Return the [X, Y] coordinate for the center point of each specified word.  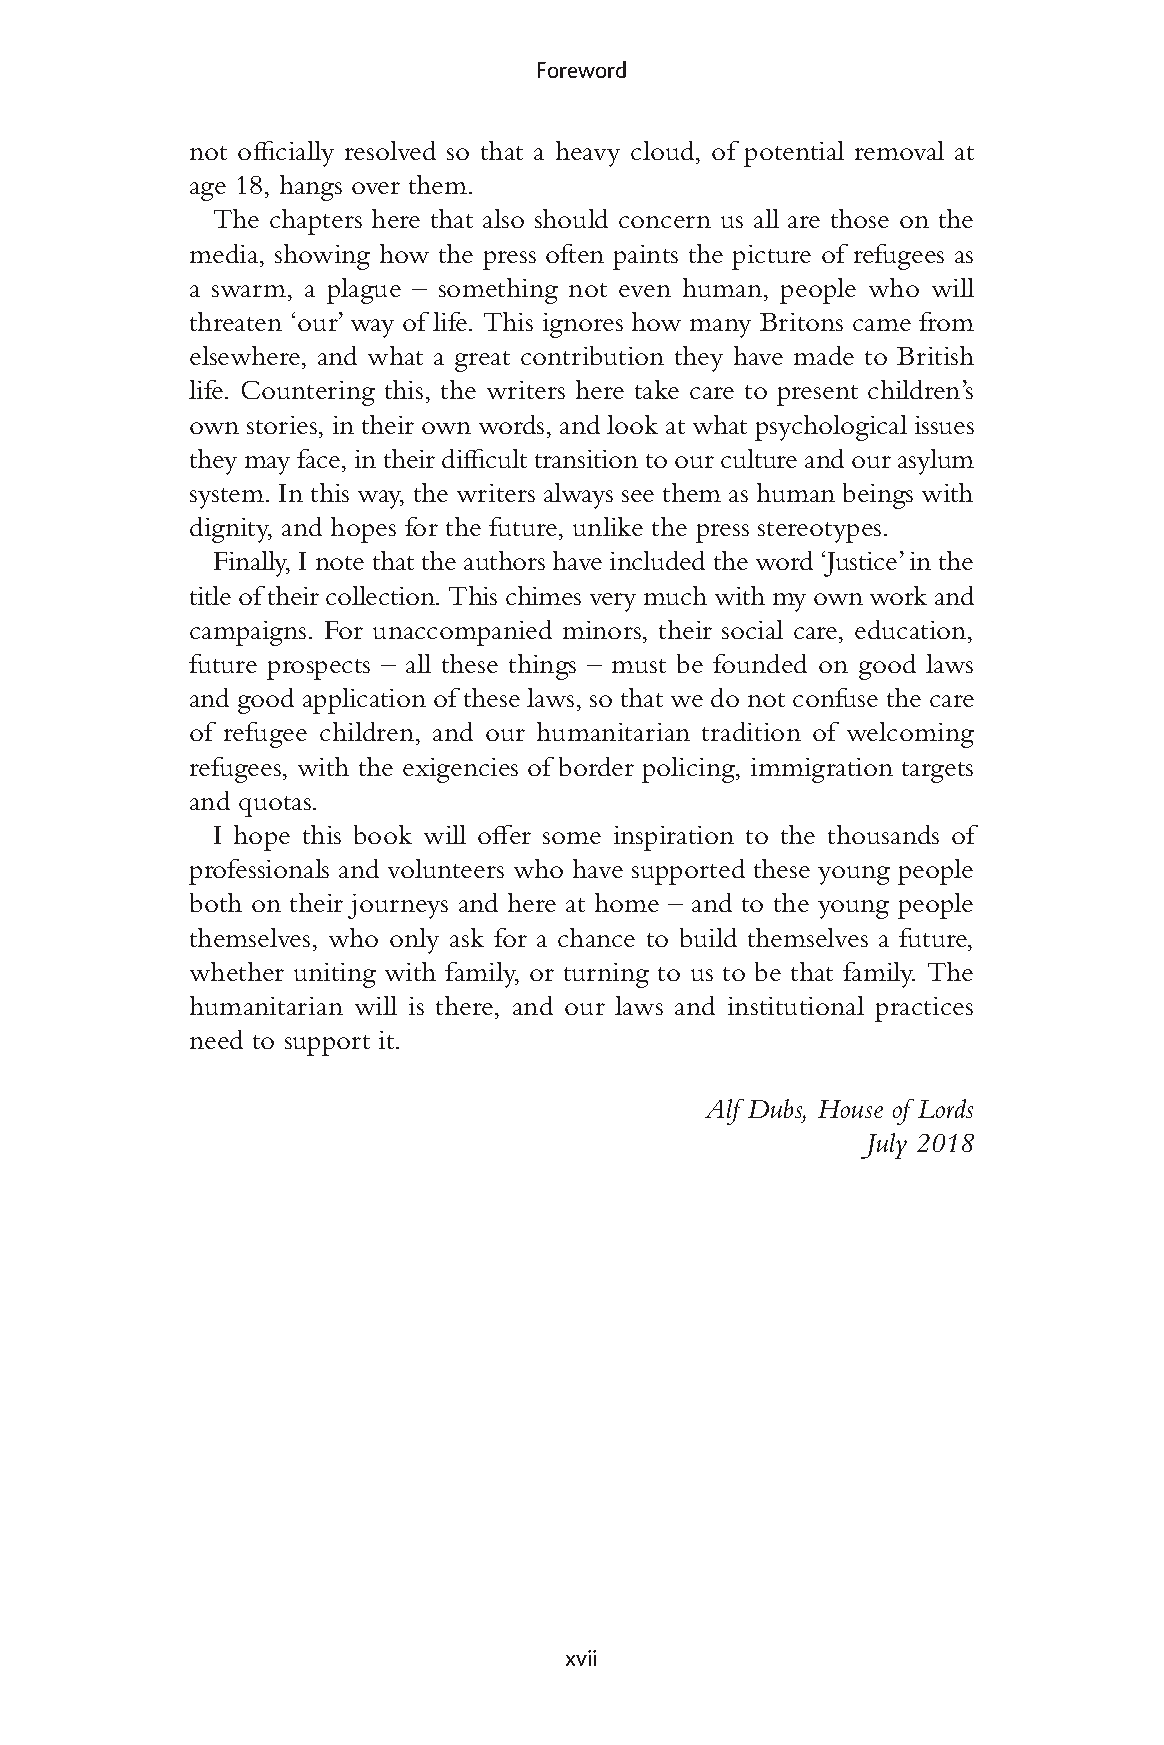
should [571, 218]
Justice [859, 564]
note [340, 563]
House [850, 1109]
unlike [608, 526]
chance [596, 937]
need [216, 1039]
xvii [581, 1658]
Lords [945, 1108]
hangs [311, 188]
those [860, 218]
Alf [724, 1112]
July [884, 1146]
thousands [883, 834]
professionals [259, 872]
